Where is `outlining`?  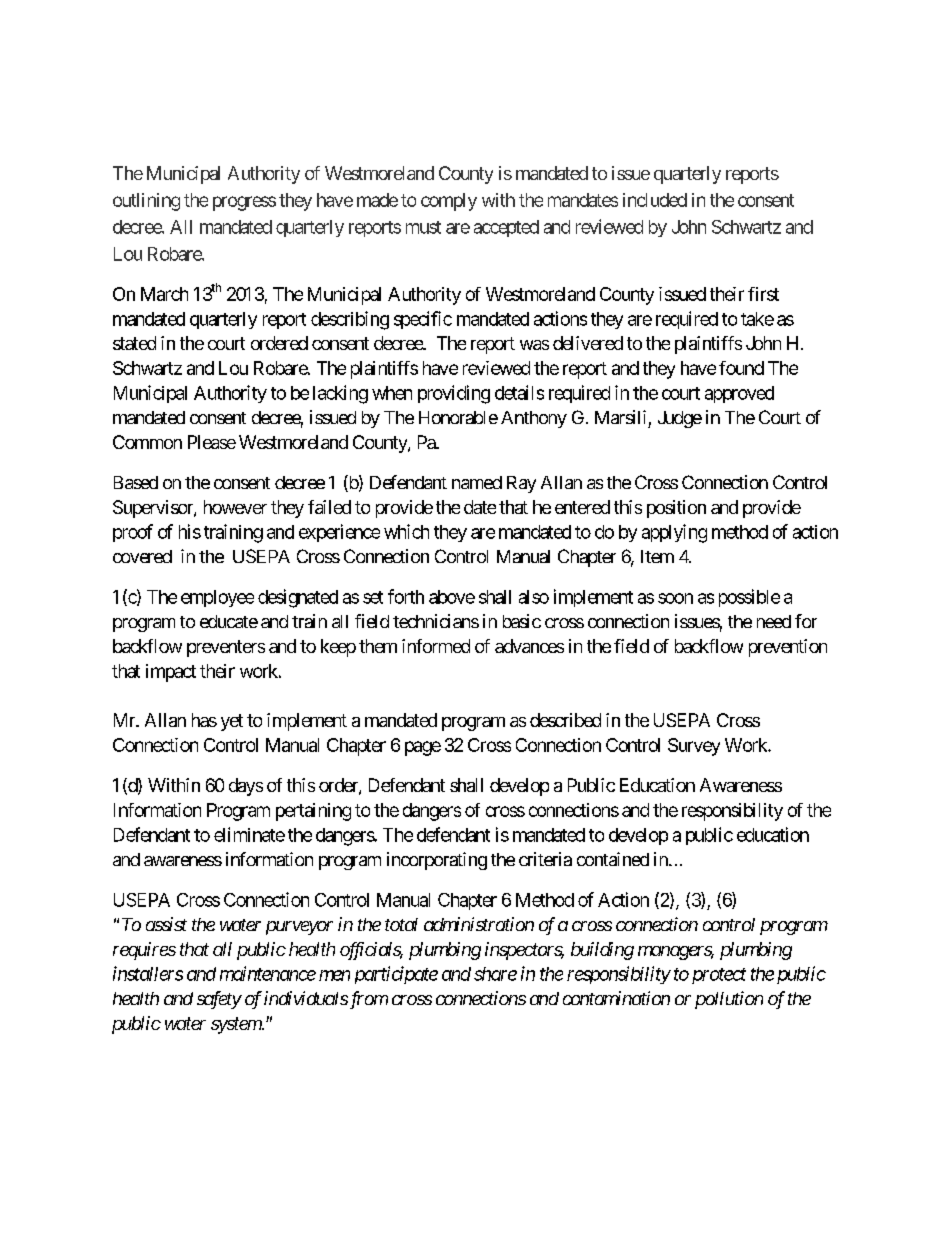
outlining is located at coordinates (146, 202).
